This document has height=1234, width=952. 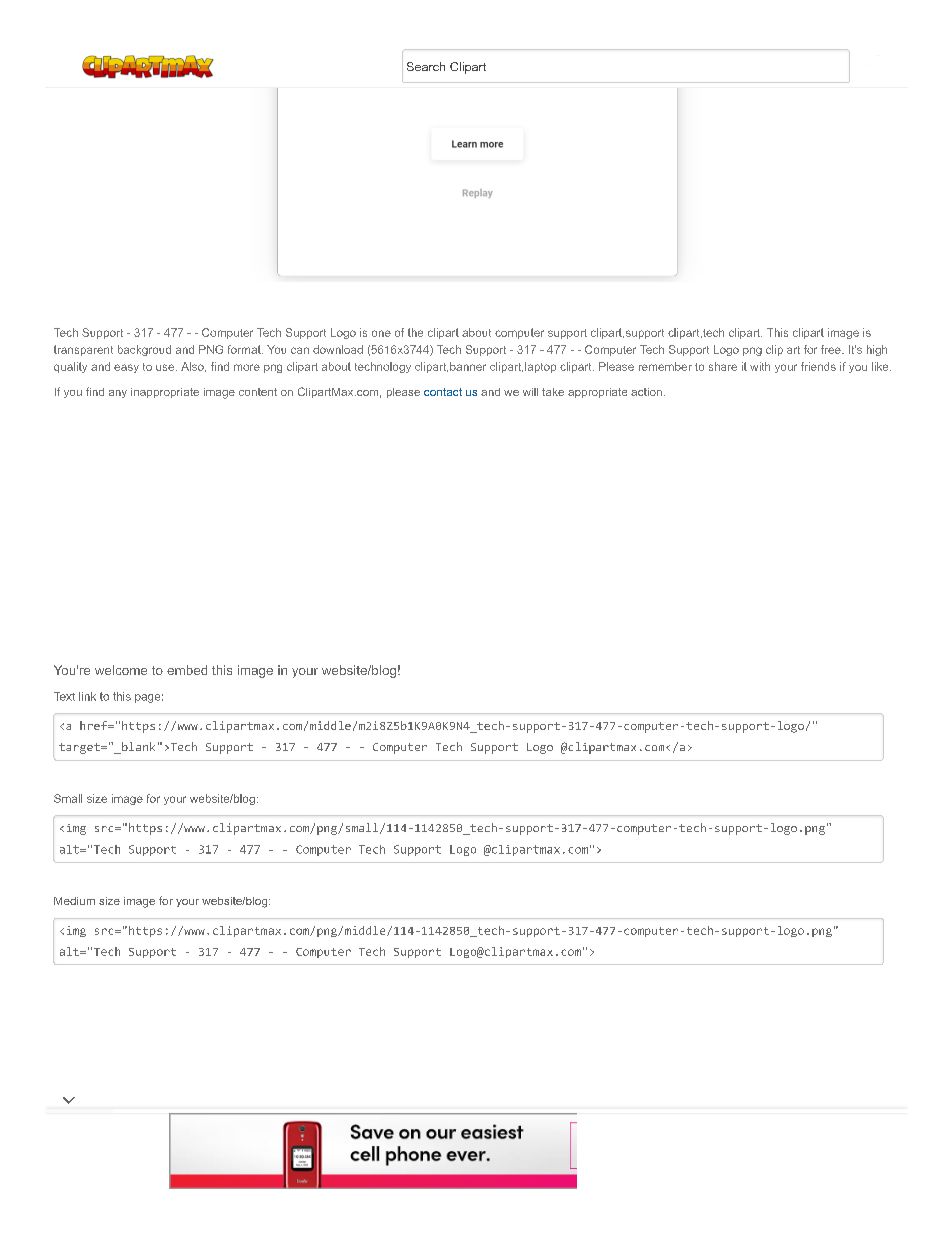 I want to click on Search, so click(x=426, y=66).
